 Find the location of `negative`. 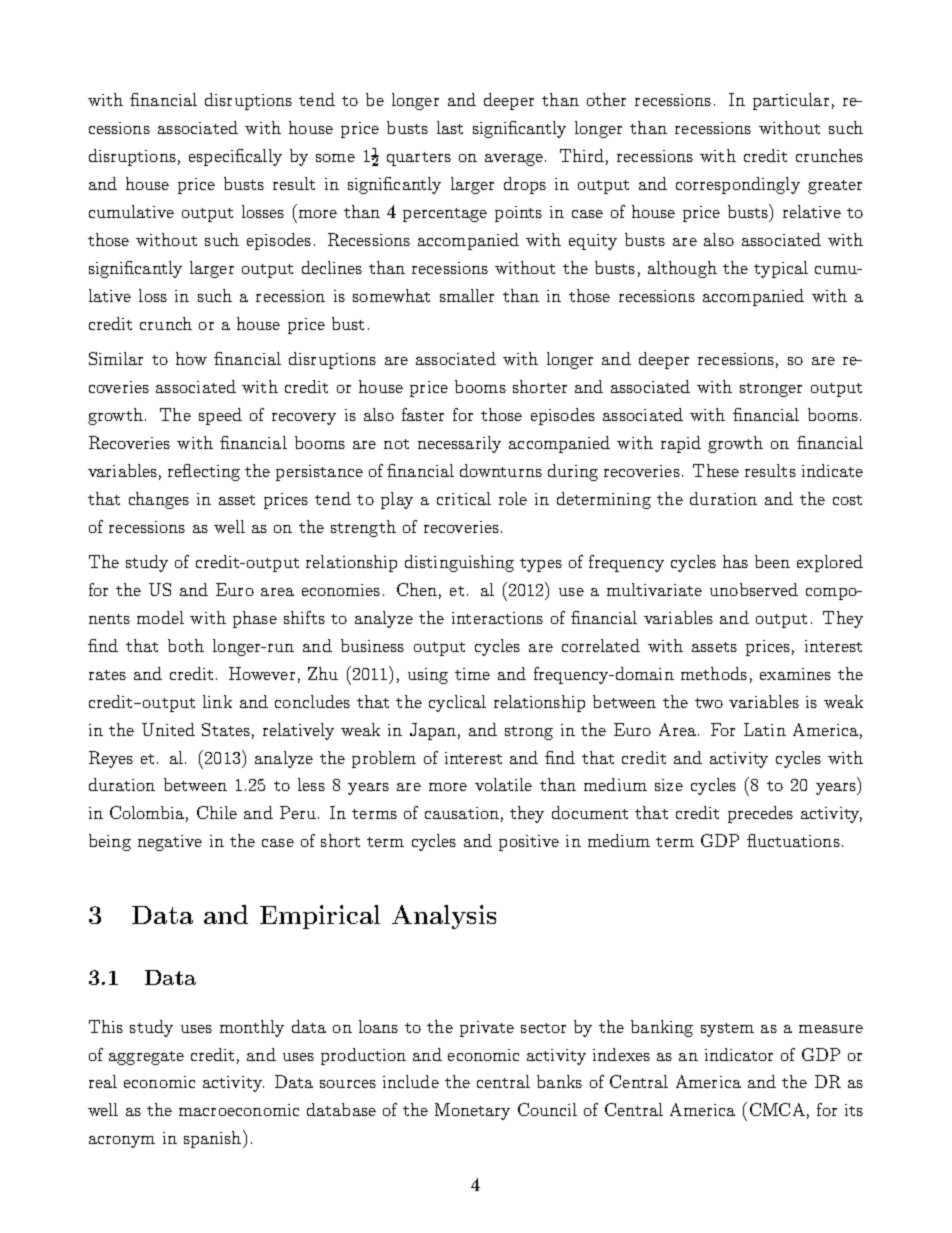

negative is located at coordinates (170, 843).
